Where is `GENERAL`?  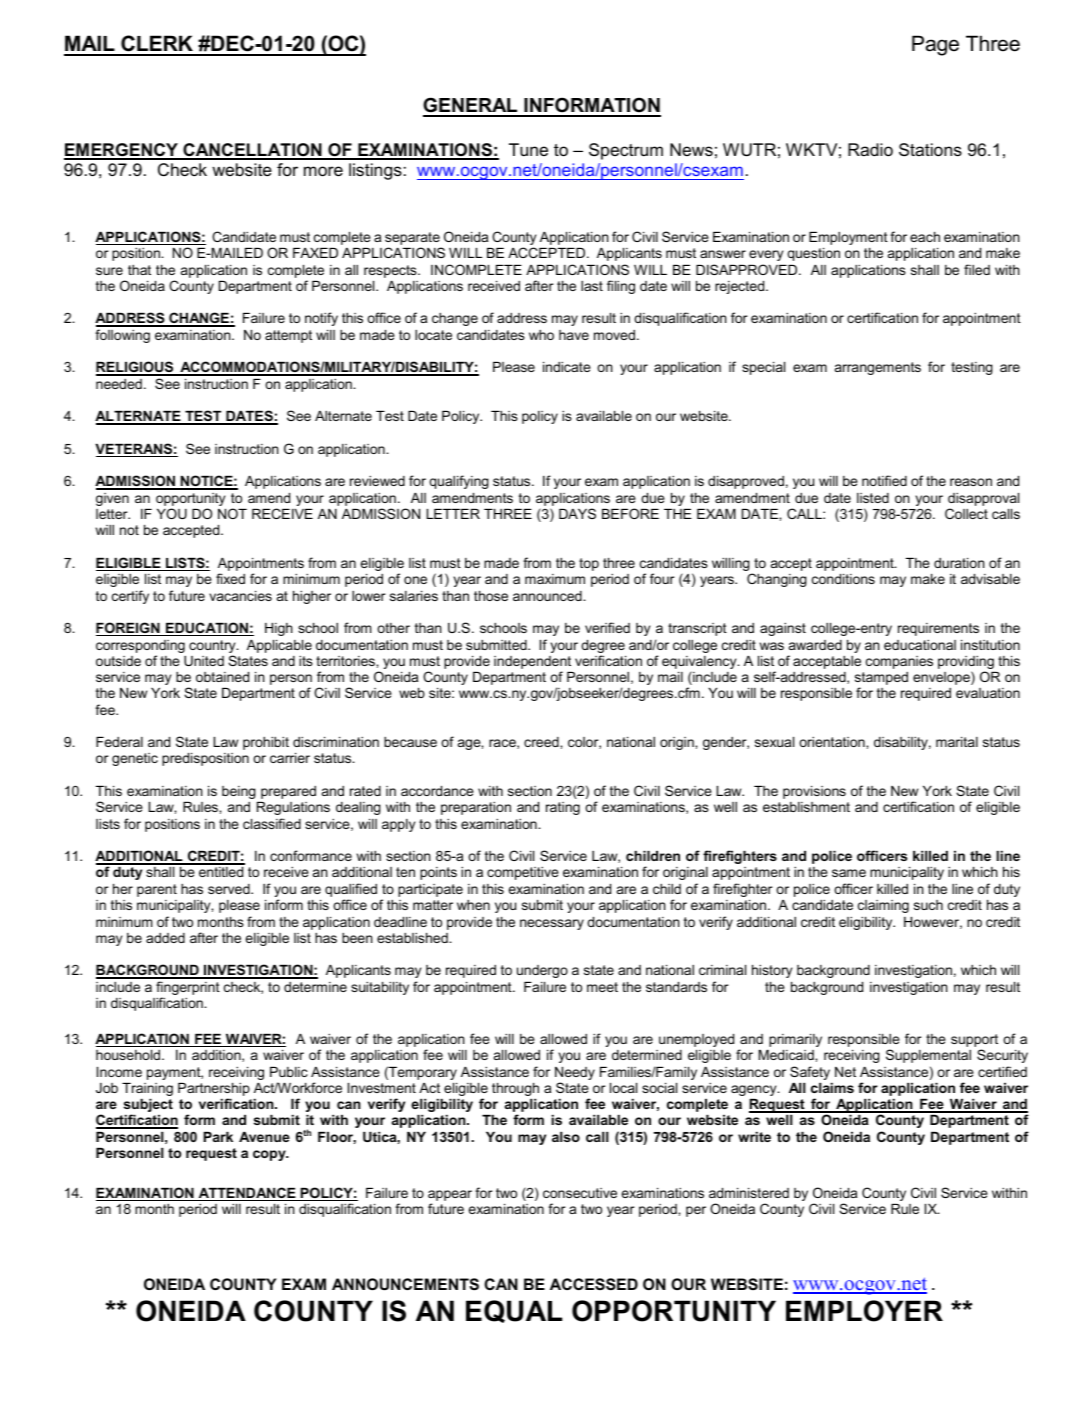
GENERAL is located at coordinates (471, 106).
